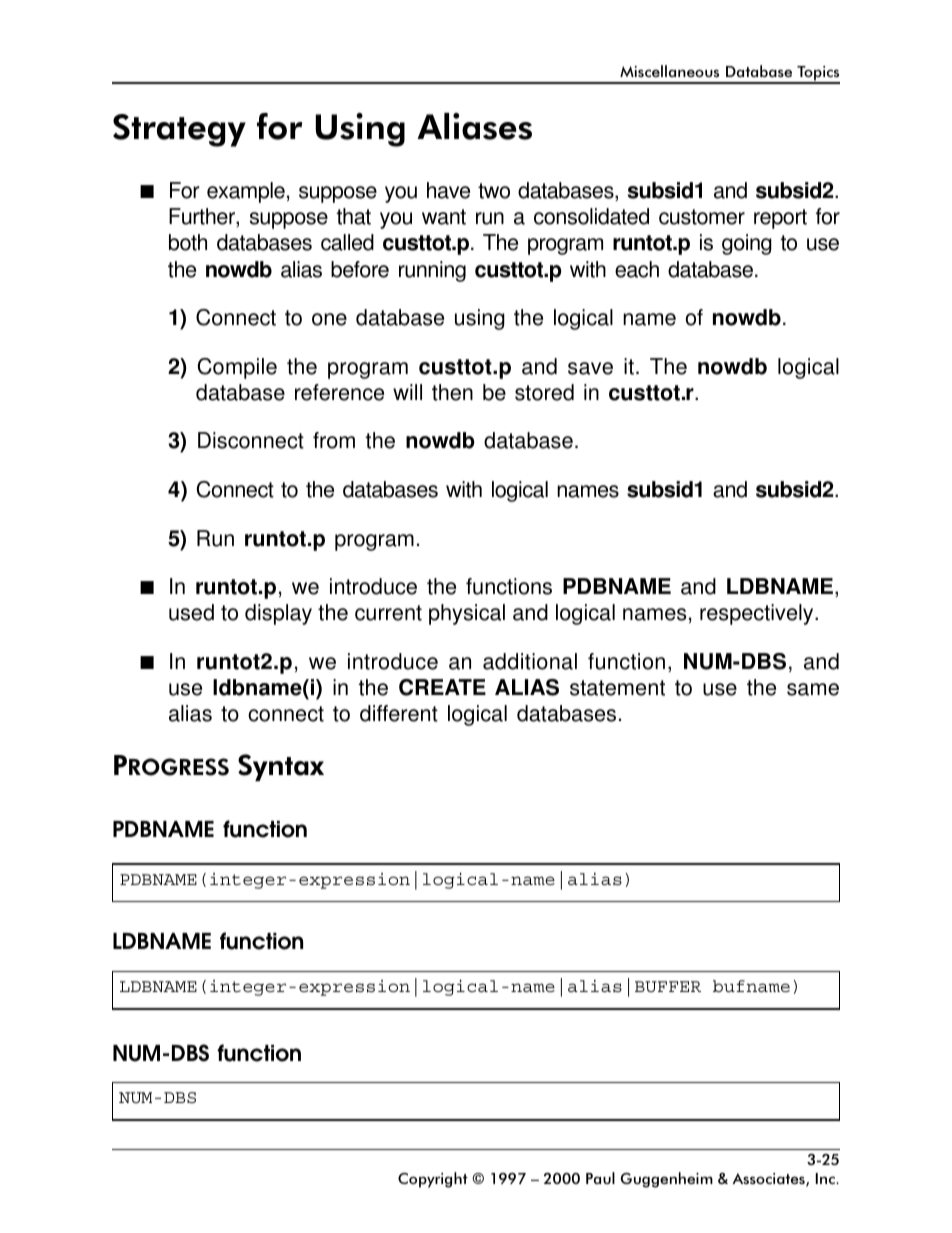  I want to click on one, so click(329, 319).
